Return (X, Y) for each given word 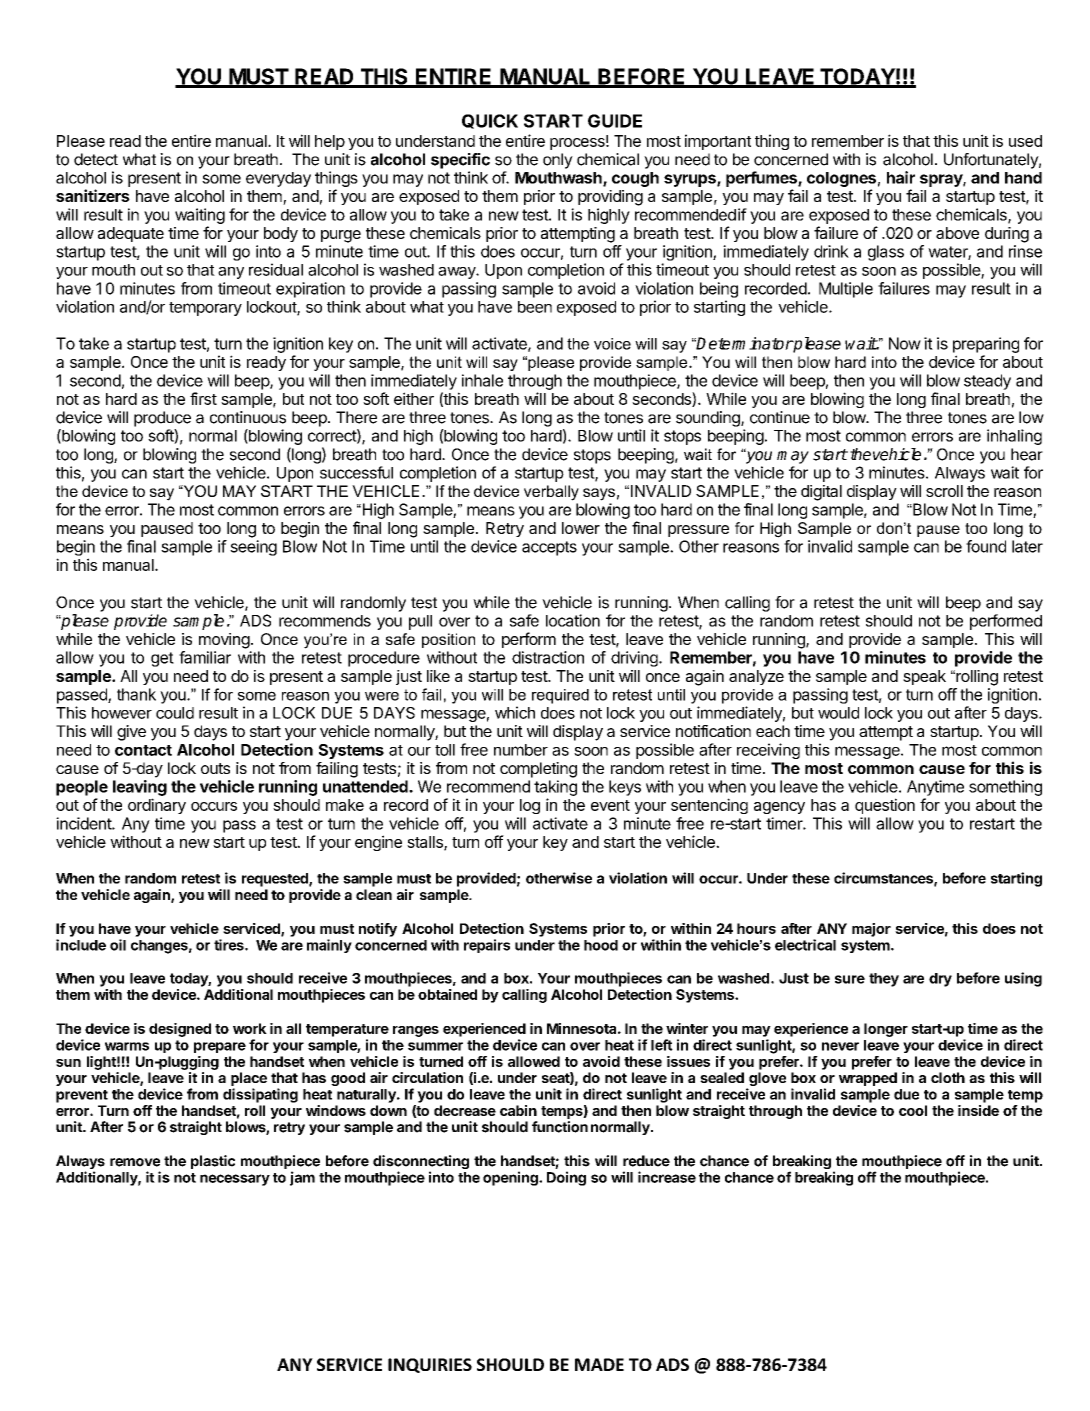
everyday (278, 179)
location (573, 620)
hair (901, 177)
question (885, 806)
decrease (465, 1110)
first (203, 398)
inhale (482, 380)
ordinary (157, 806)
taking (555, 788)
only (558, 161)
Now (905, 343)
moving (224, 641)
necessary (235, 1180)
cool (913, 1110)
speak (924, 677)
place (249, 1079)
